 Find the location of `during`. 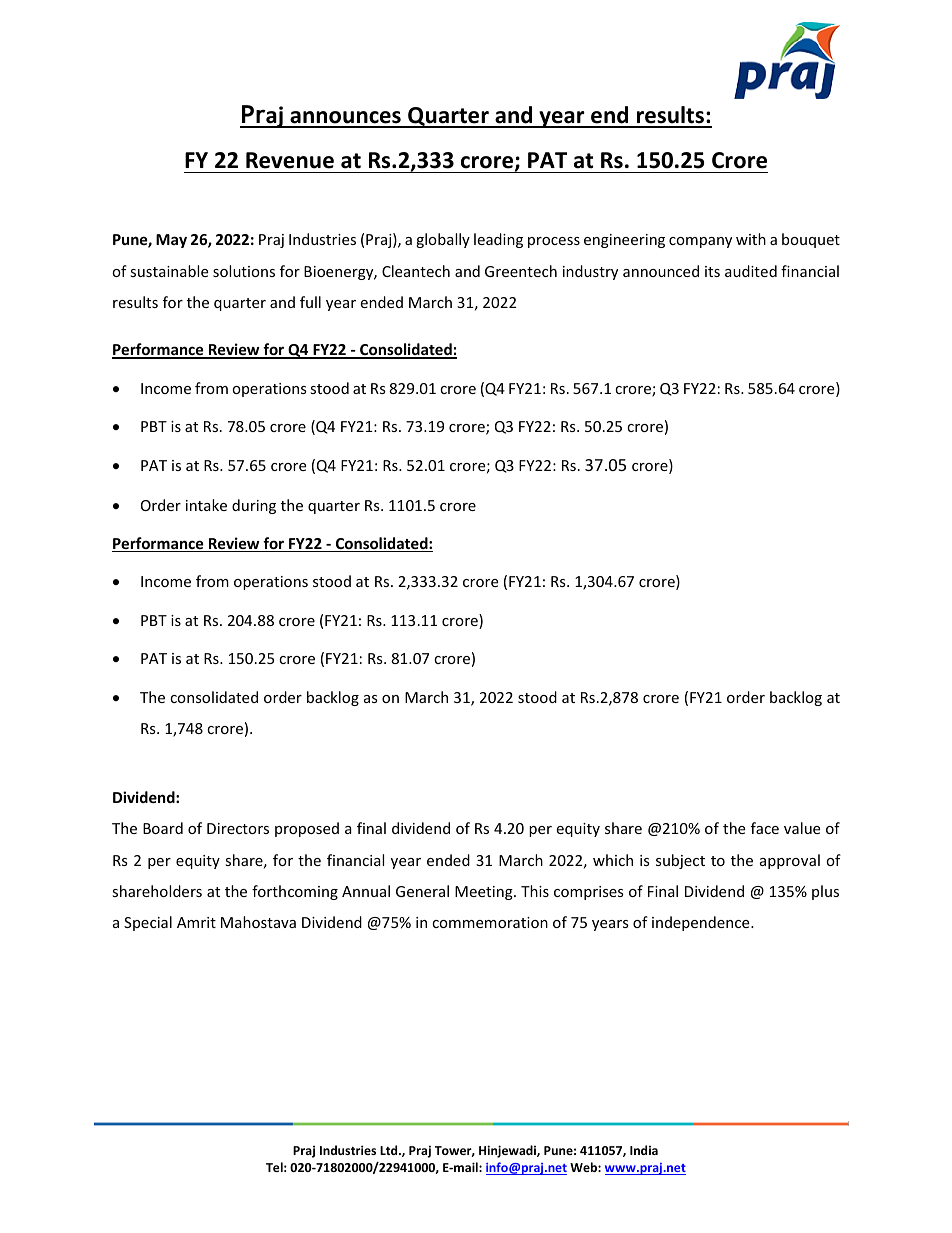

during is located at coordinates (254, 506).
